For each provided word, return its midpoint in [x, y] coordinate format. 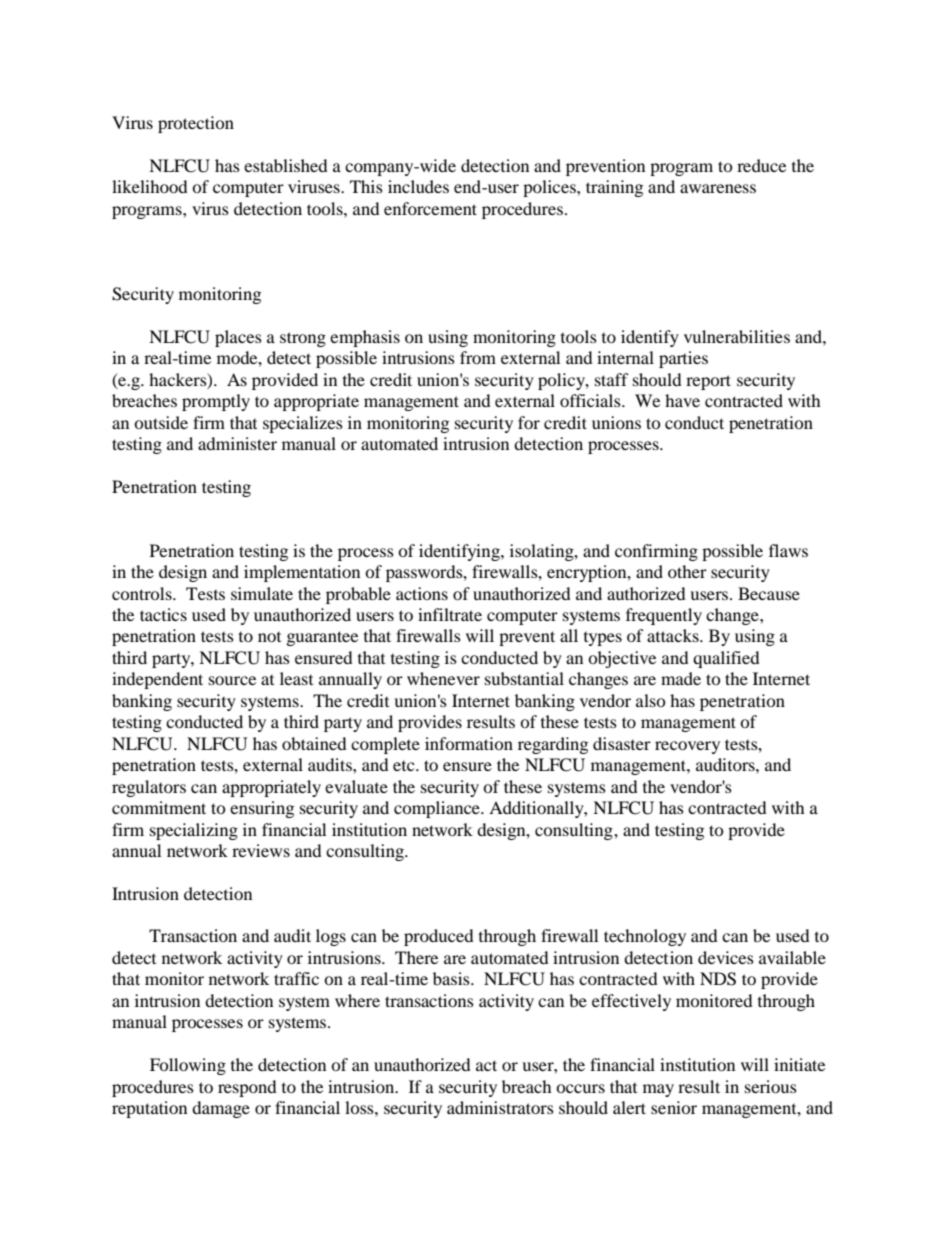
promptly [216, 402]
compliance [438, 809]
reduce [761, 165]
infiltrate [450, 614]
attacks [674, 635]
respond [247, 1088]
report [708, 382]
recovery [687, 747]
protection [196, 124]
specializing [194, 831]
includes [418, 186]
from [478, 357]
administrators [500, 1107]
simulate [262, 593]
